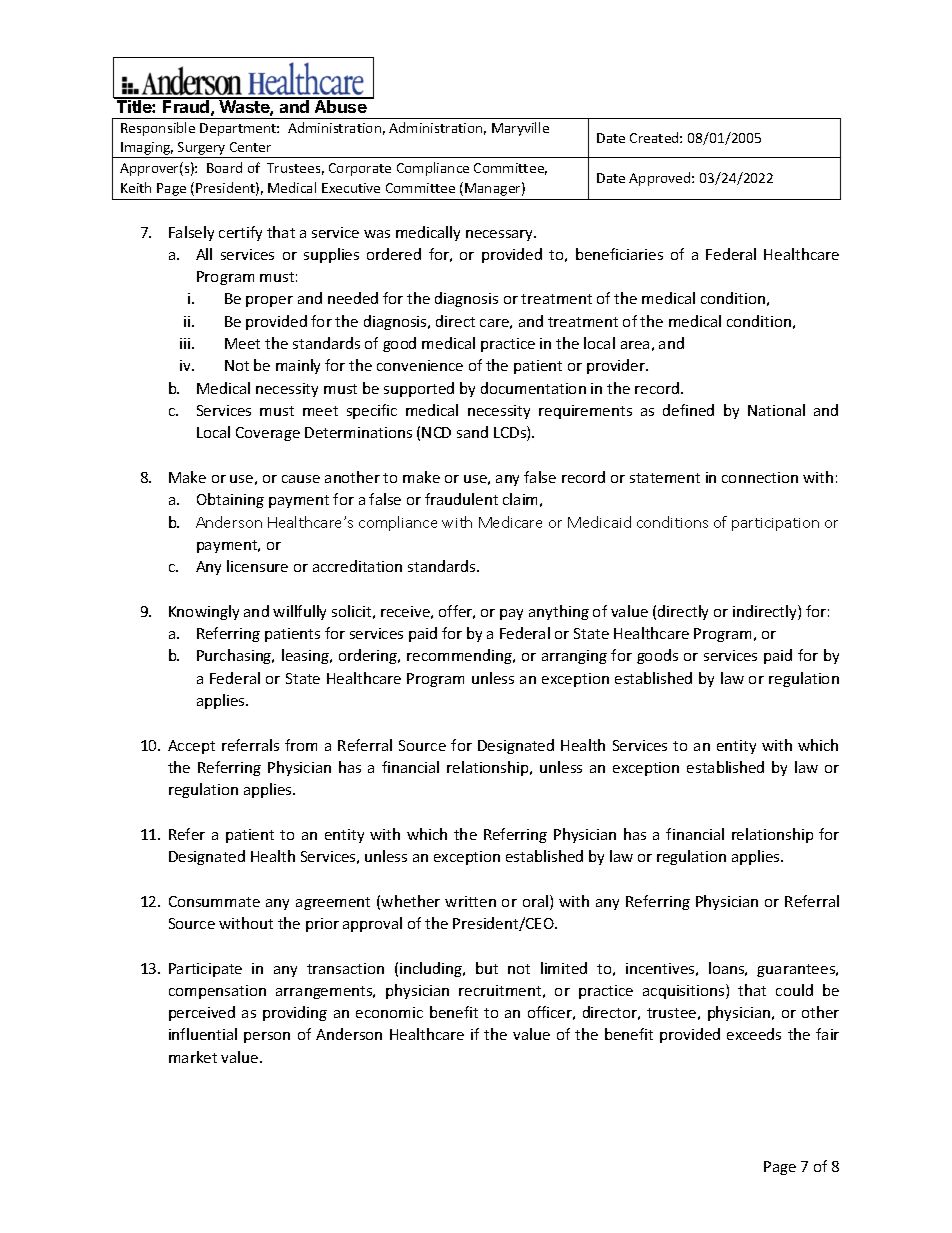 Image resolution: width=952 pixels, height=1233 pixels. I want to click on convenience, so click(420, 365).
